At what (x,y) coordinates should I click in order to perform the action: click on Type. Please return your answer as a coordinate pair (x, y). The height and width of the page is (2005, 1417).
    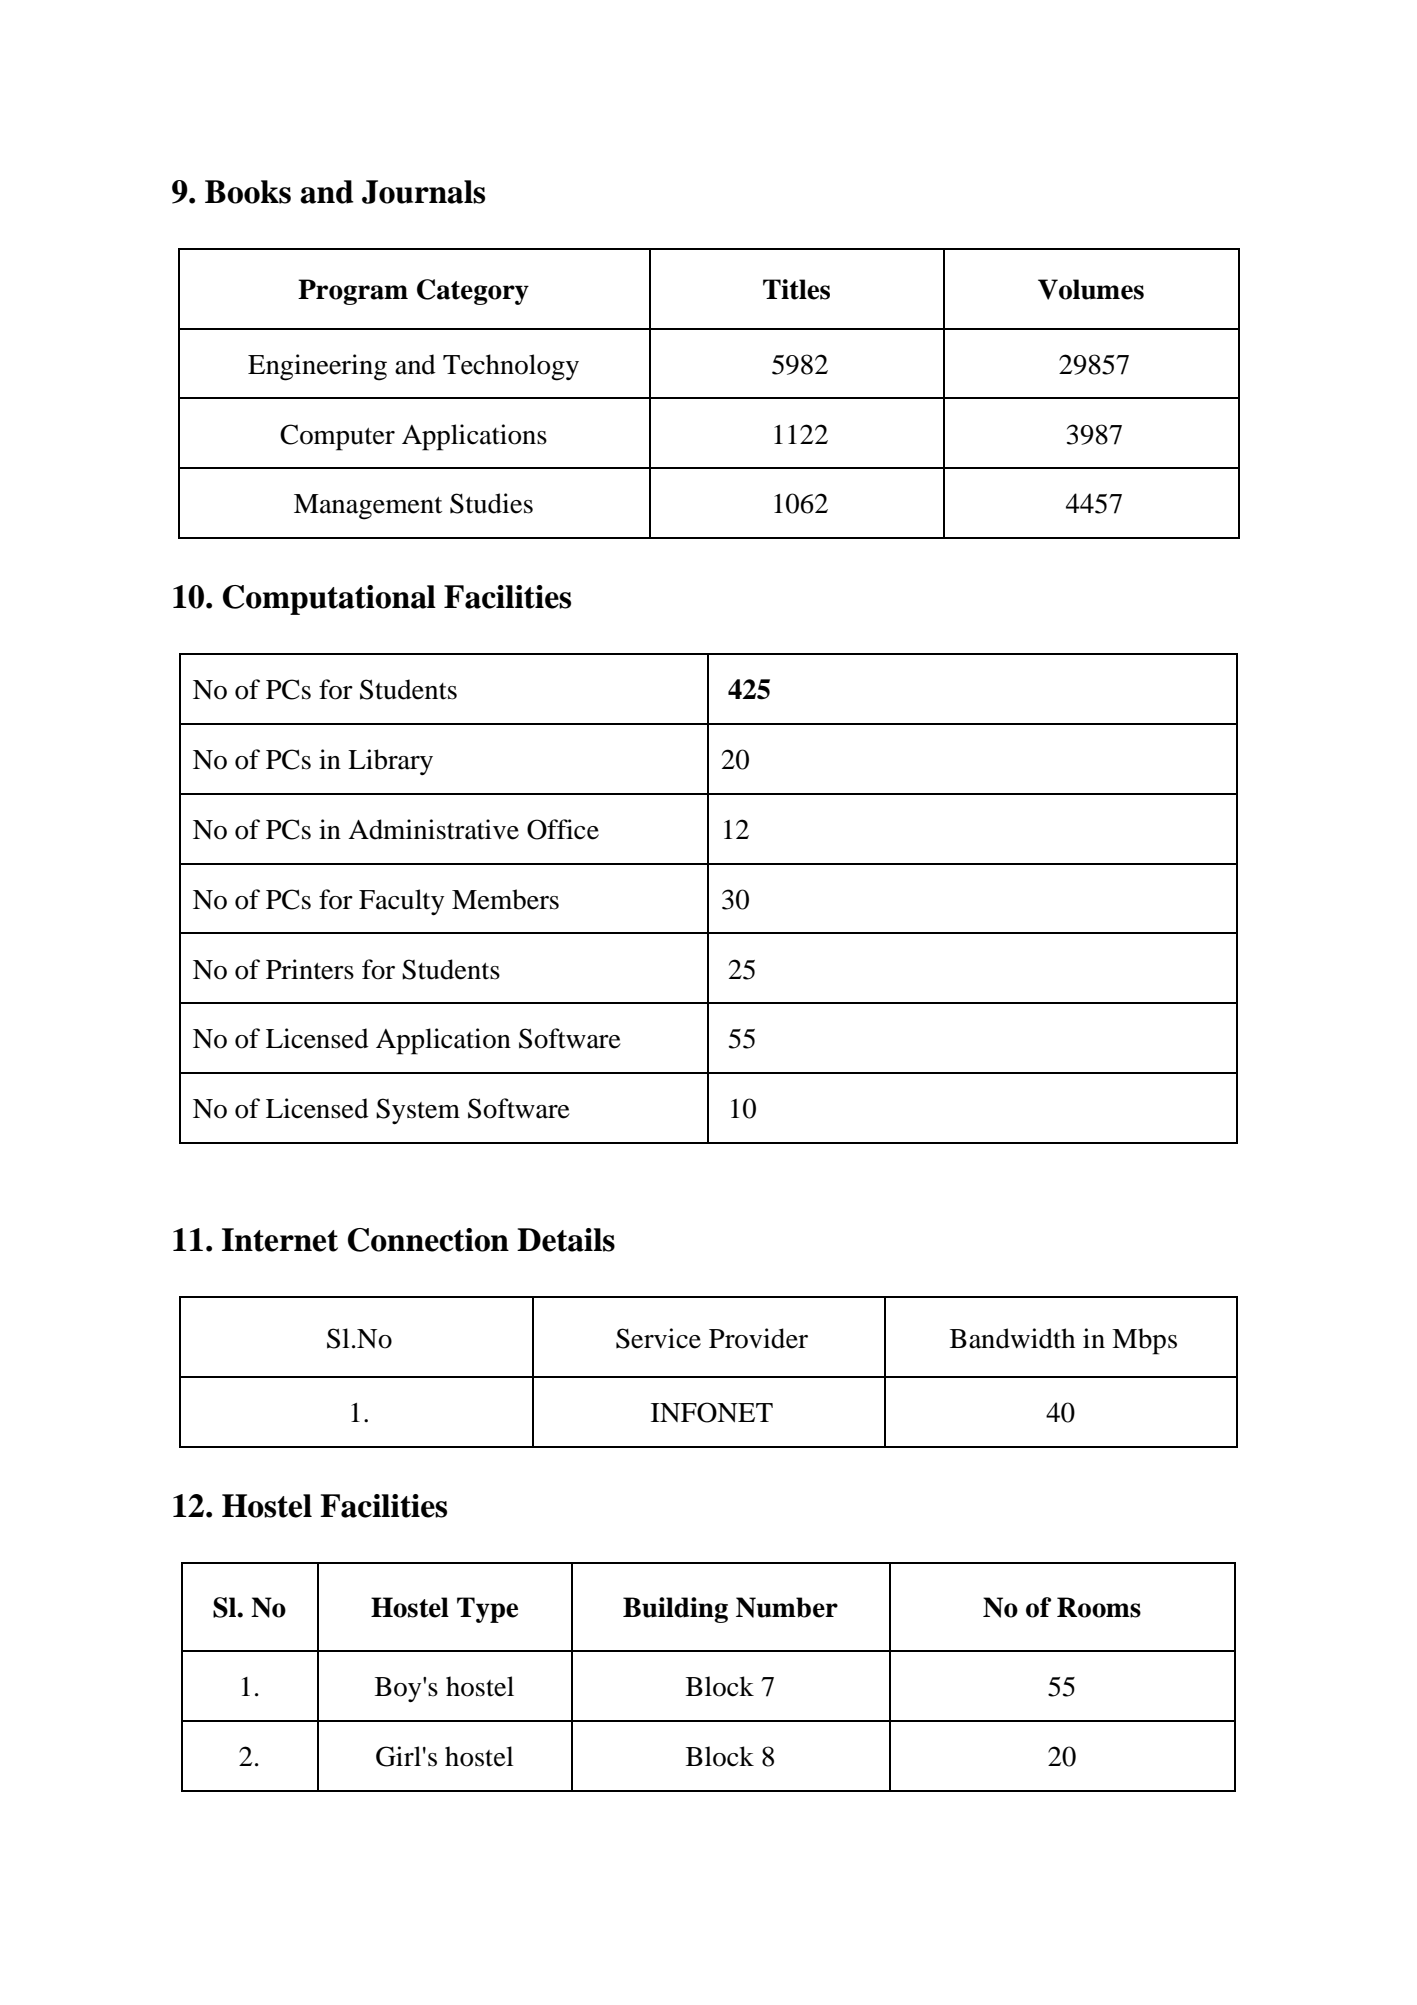
    Looking at the image, I should click on (487, 1610).
